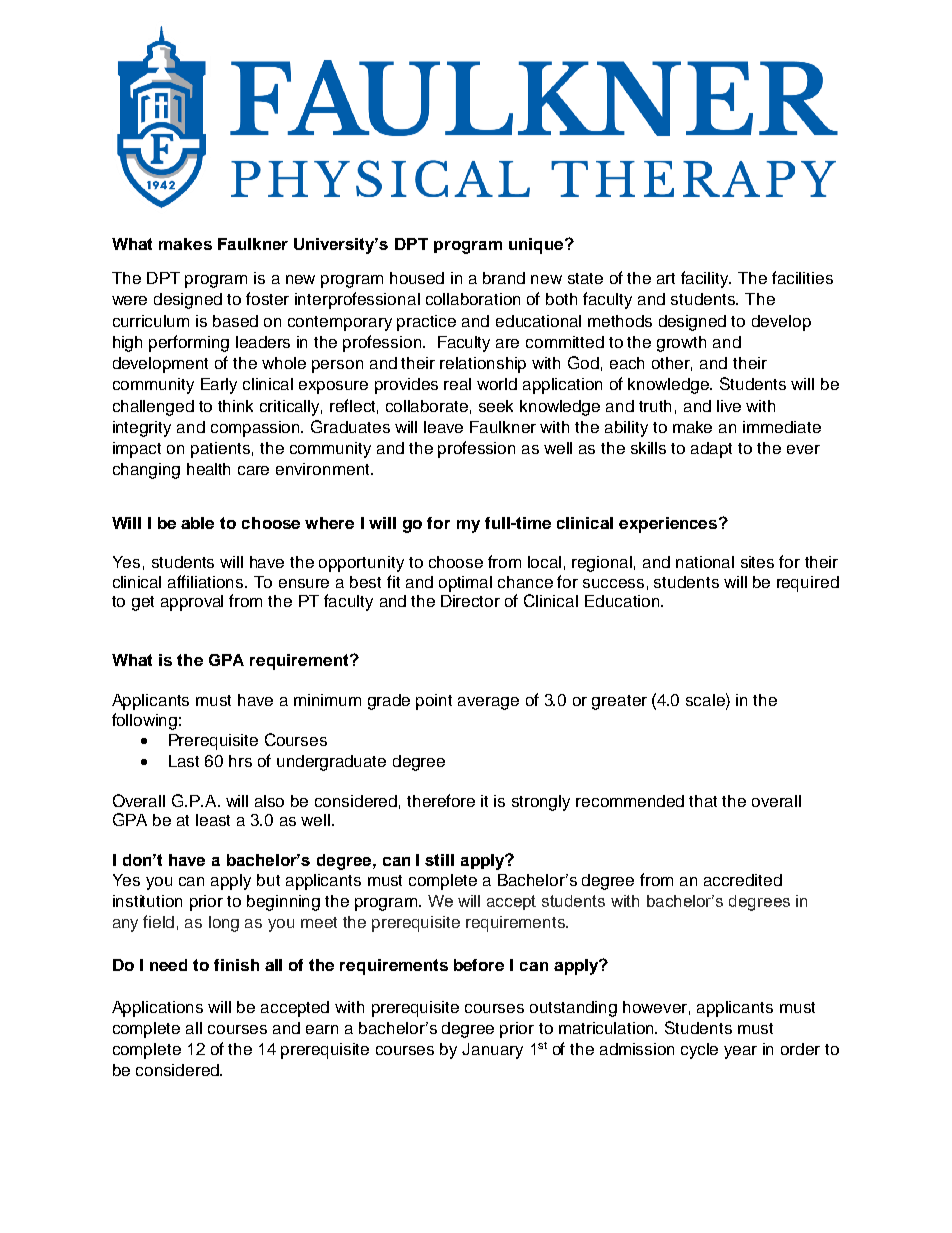 This page has width=952, height=1233. Describe the element at coordinates (808, 584) in the page. I see `required` at that location.
